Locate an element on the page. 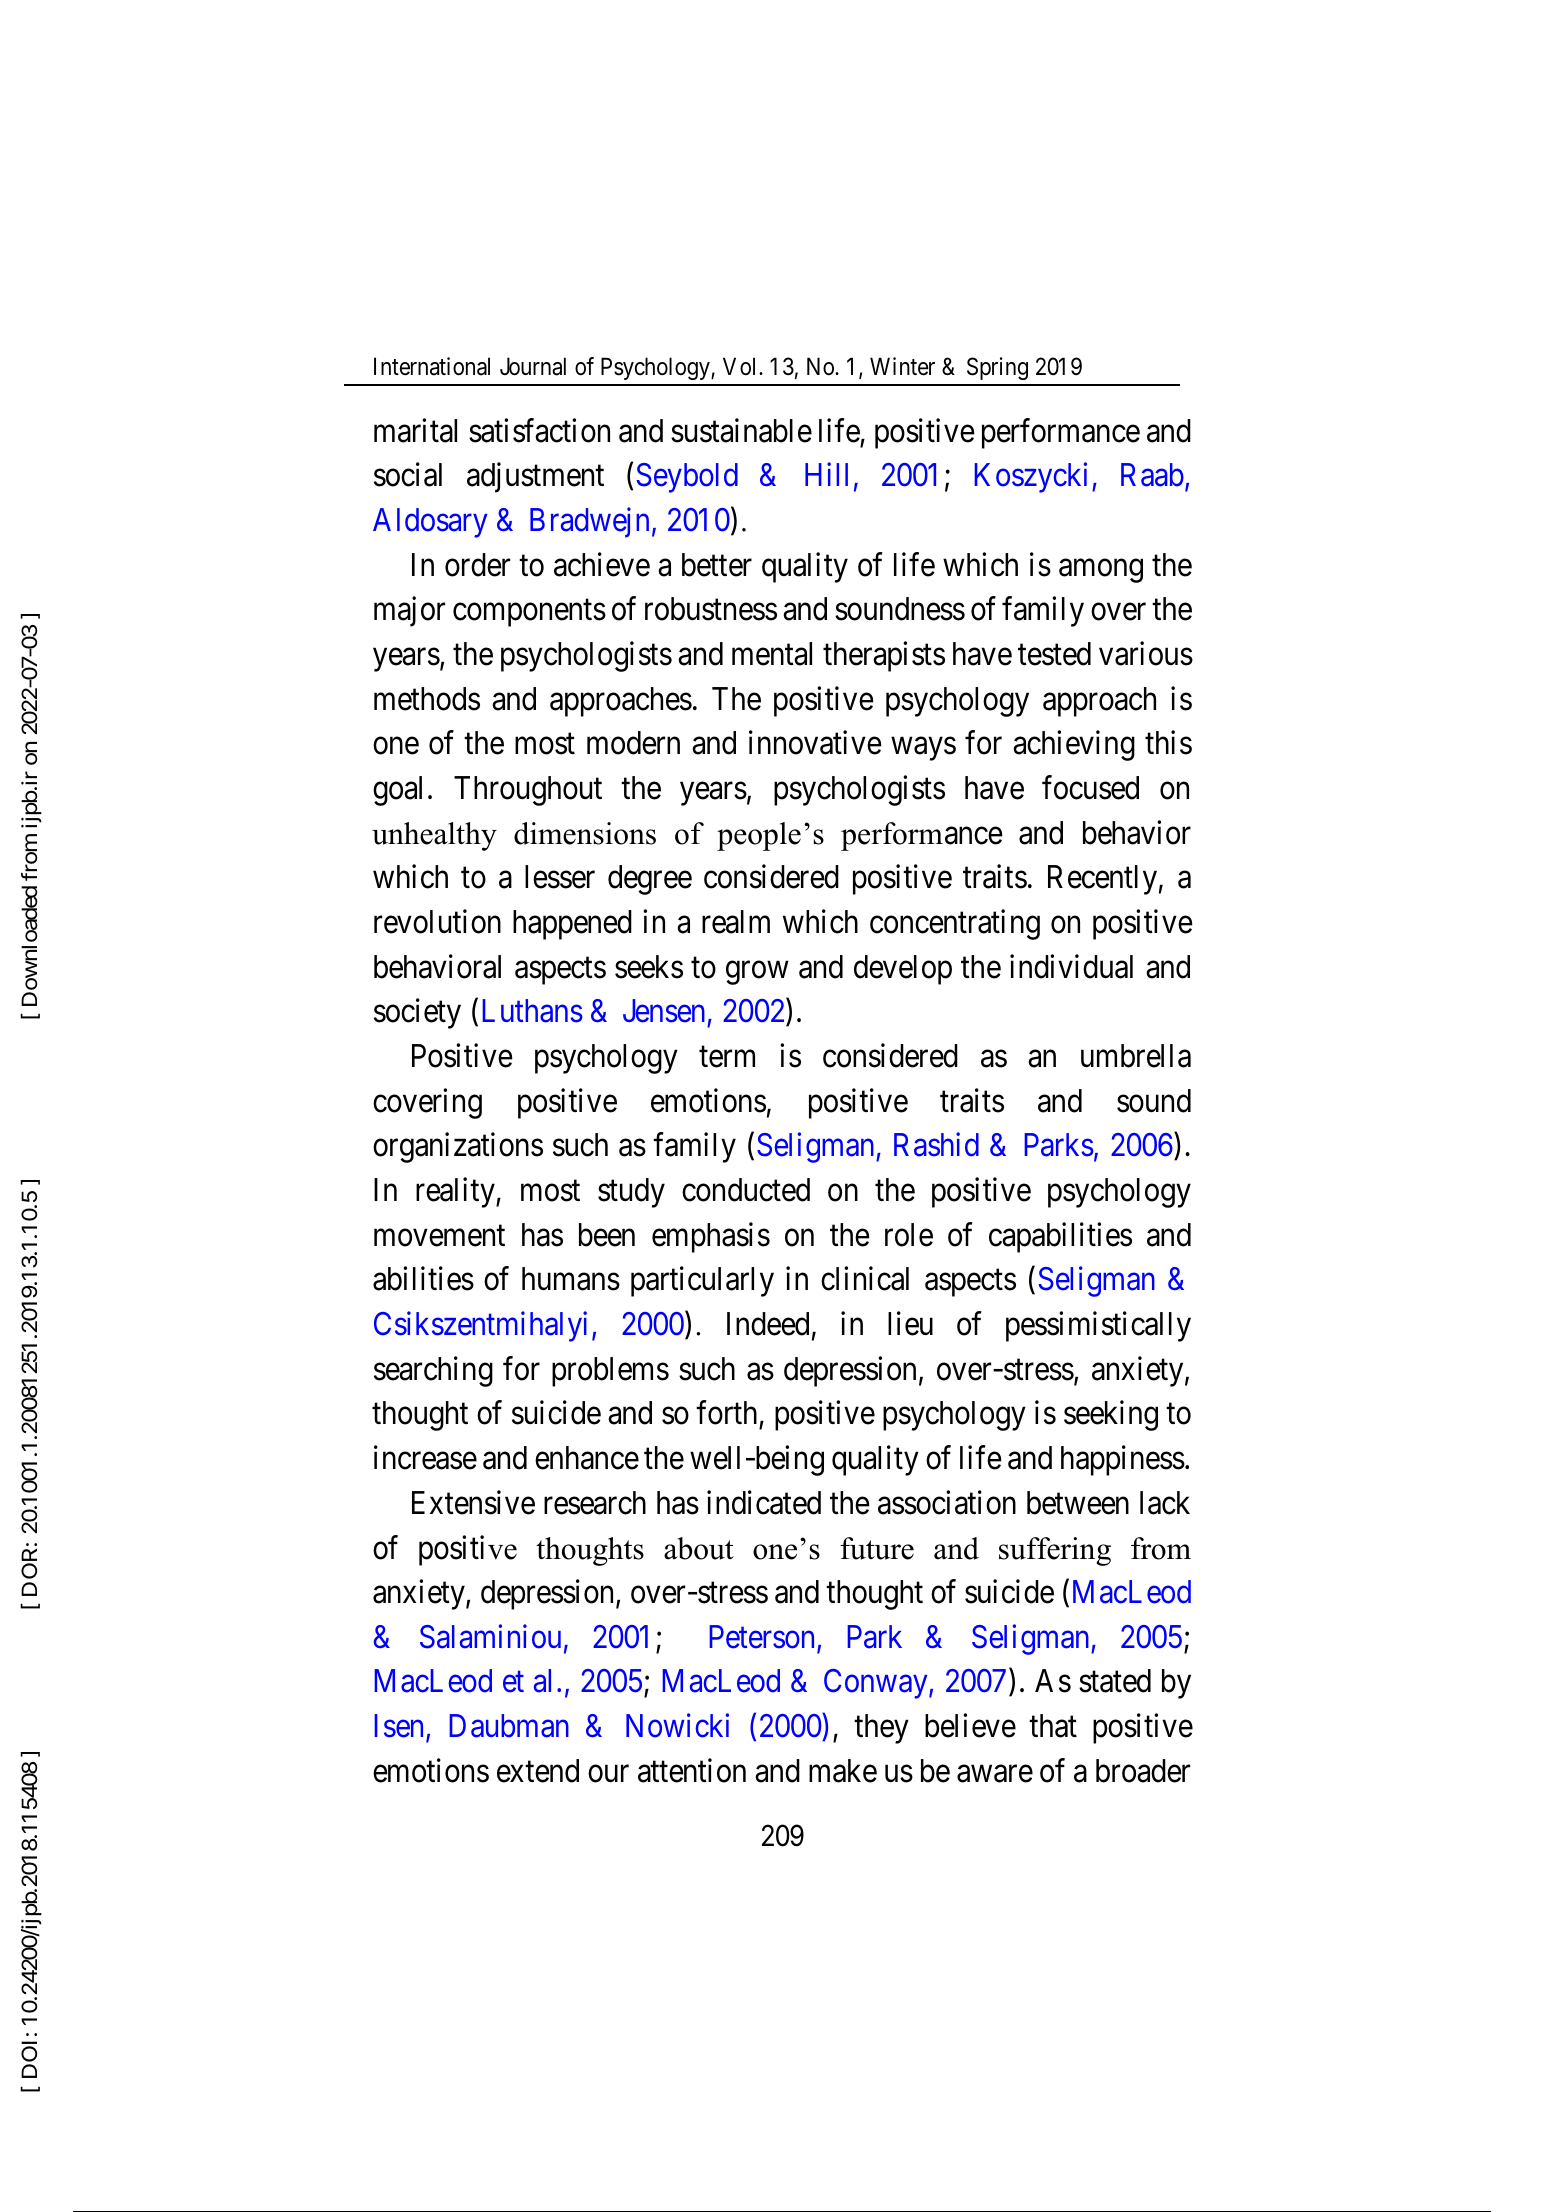  Throughout is located at coordinates (528, 791).
